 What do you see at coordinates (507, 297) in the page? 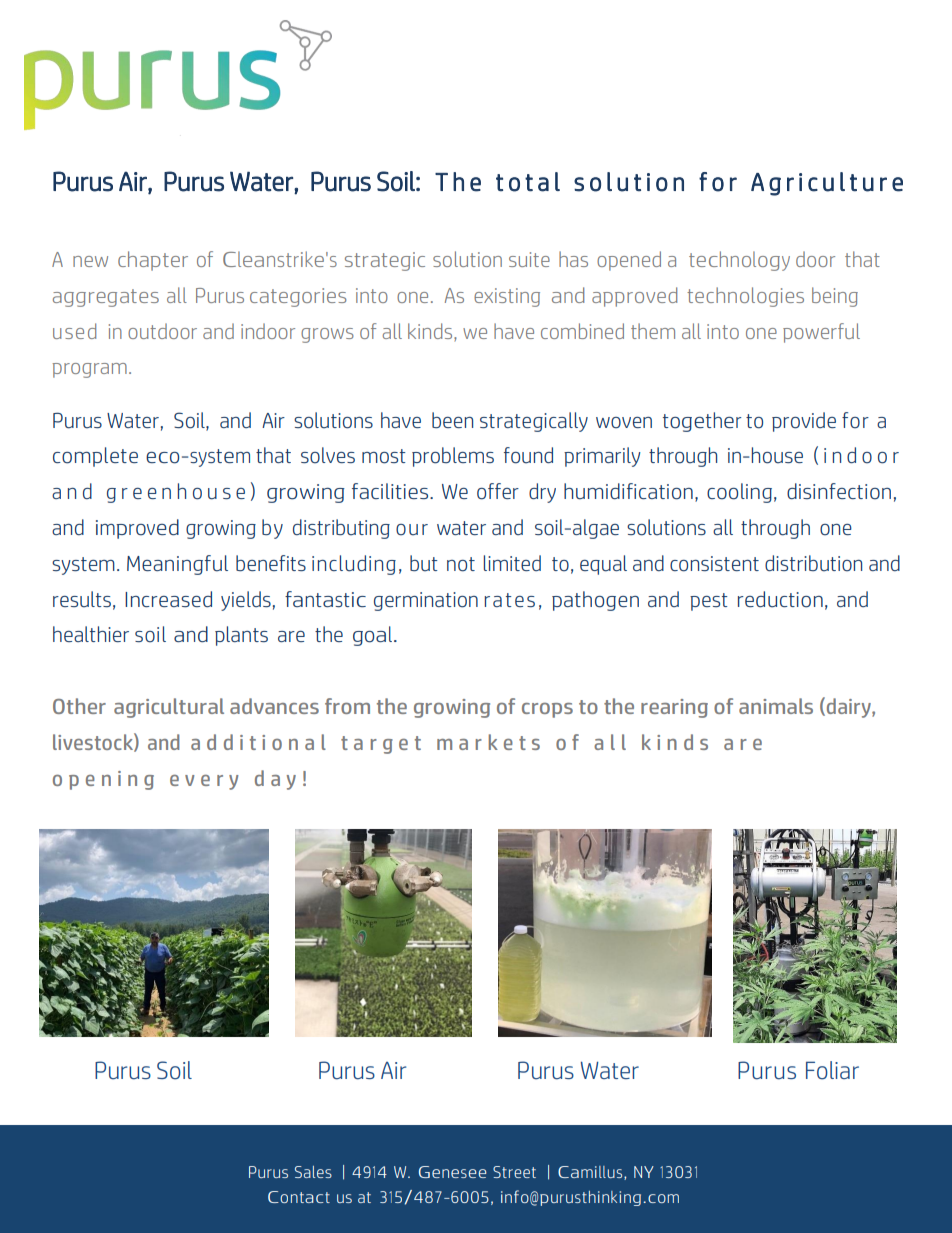
I see `existing` at bounding box center [507, 297].
